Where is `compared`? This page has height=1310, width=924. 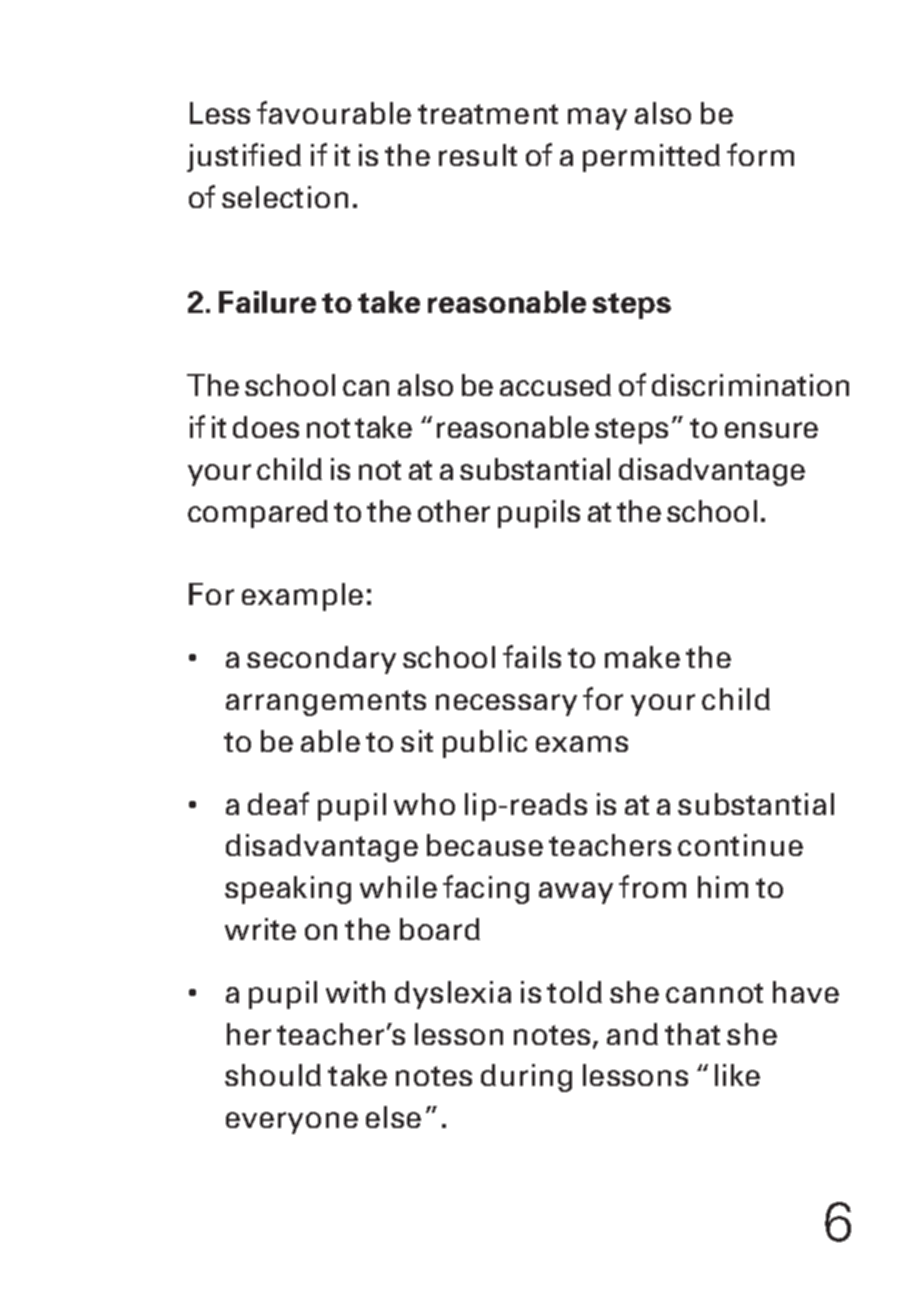
compared is located at coordinates (258, 514).
